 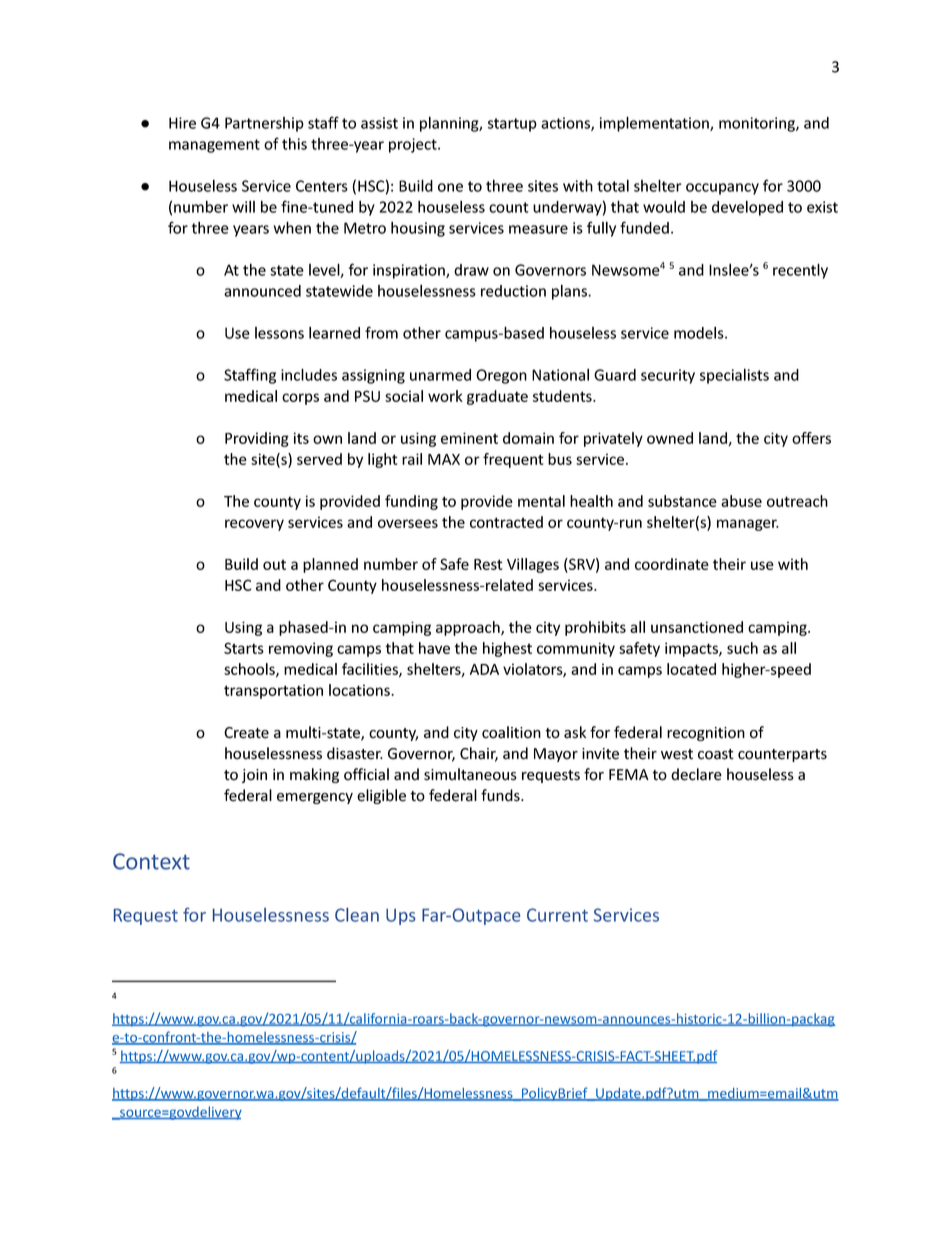 I want to click on recovery, so click(x=254, y=525).
